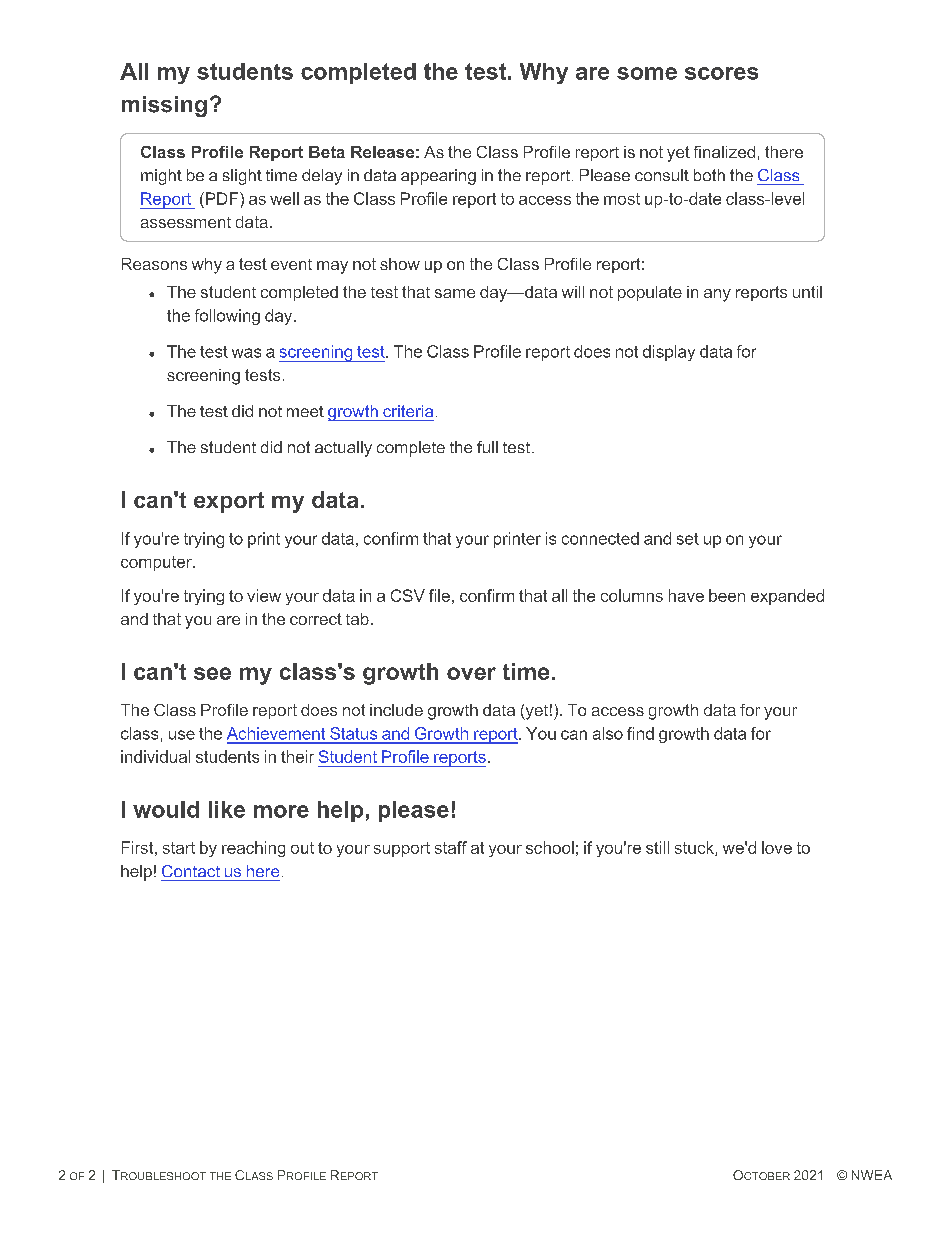 The height and width of the page is (1233, 952). Describe the element at coordinates (717, 295) in the page. I see `any` at that location.
